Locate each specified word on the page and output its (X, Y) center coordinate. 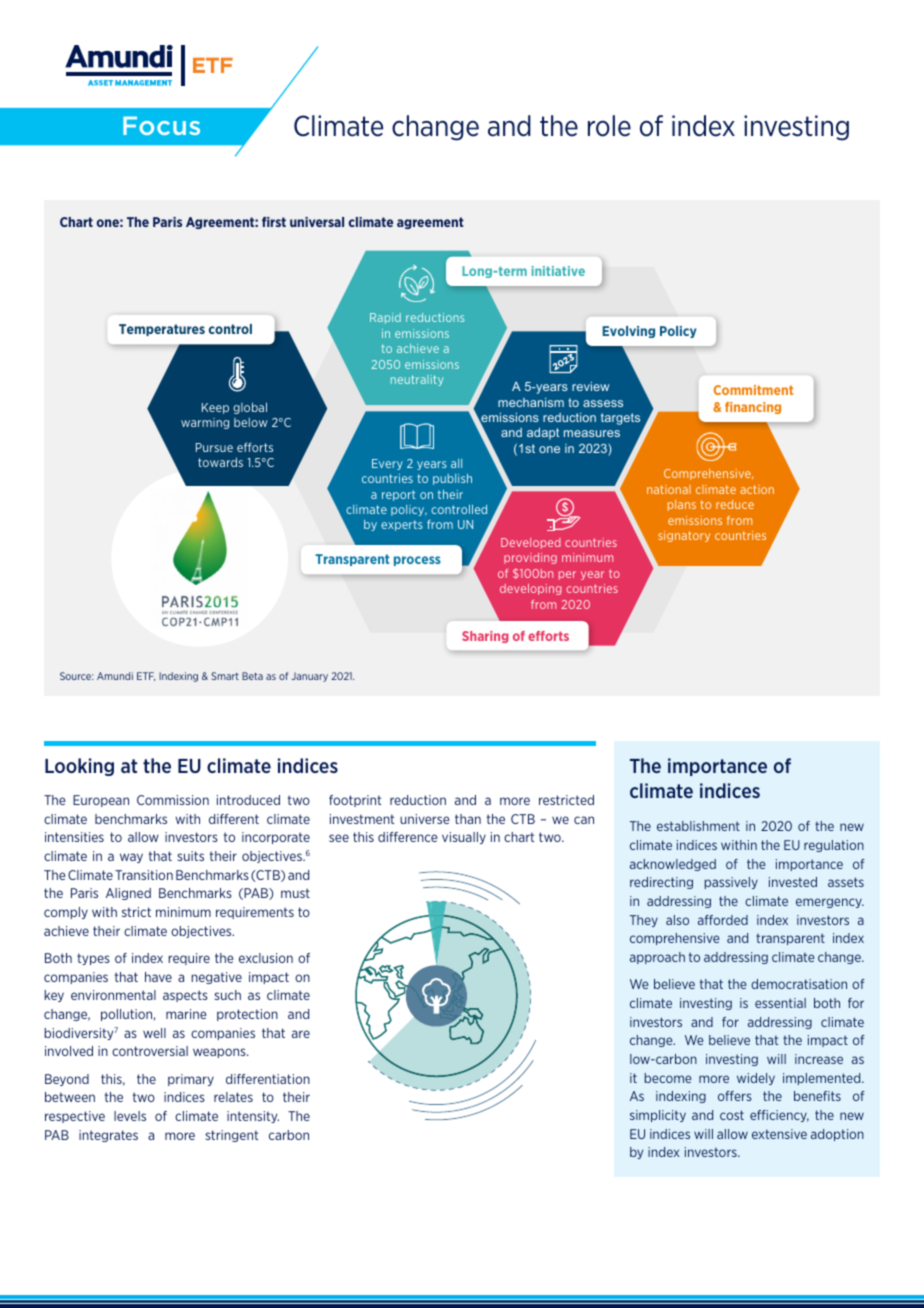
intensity (253, 1117)
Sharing (485, 637)
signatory (684, 536)
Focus (161, 125)
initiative (558, 271)
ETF (146, 676)
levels (130, 1116)
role (609, 126)
